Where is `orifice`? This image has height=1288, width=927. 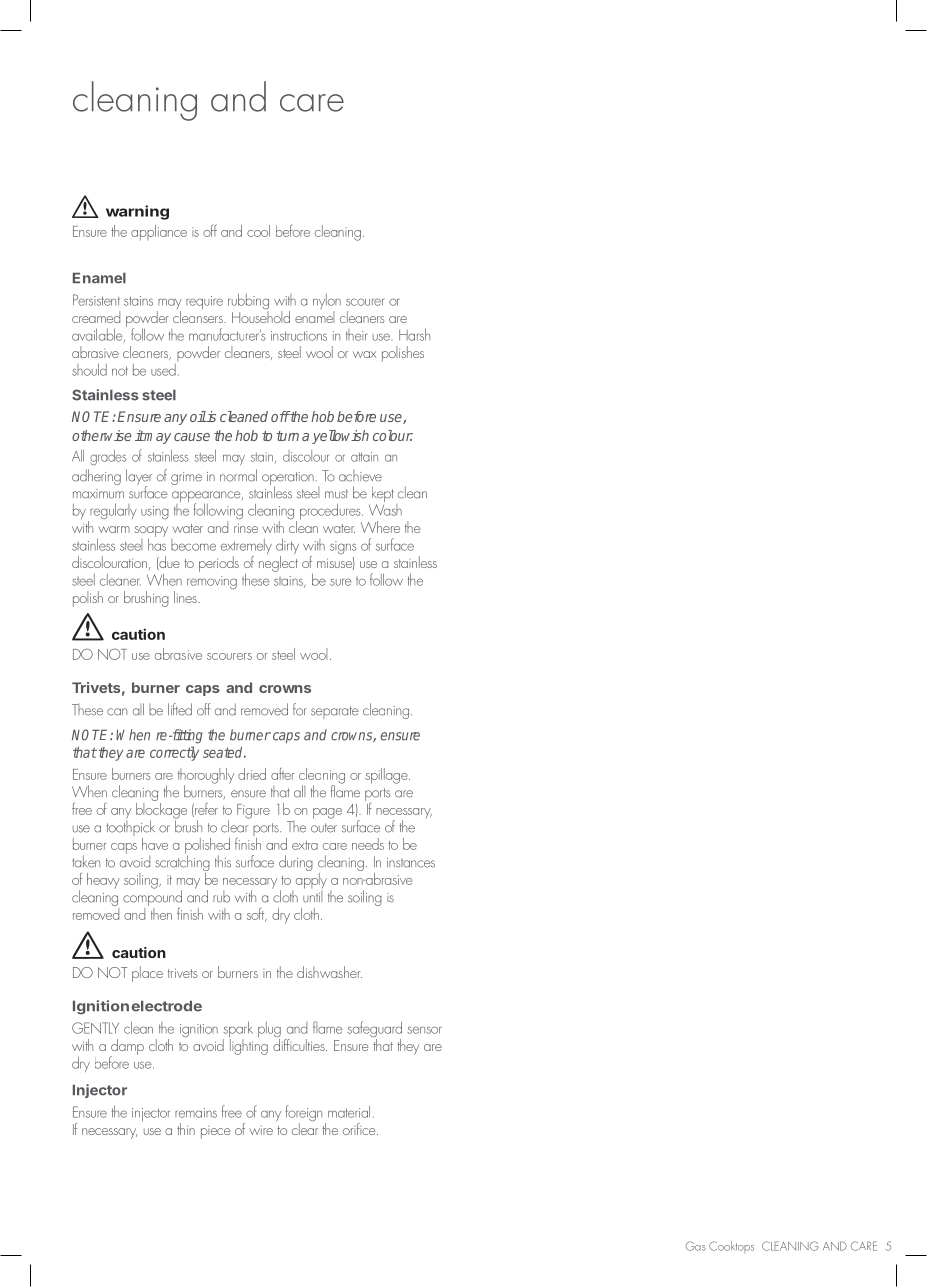 orifice is located at coordinates (360, 1129).
